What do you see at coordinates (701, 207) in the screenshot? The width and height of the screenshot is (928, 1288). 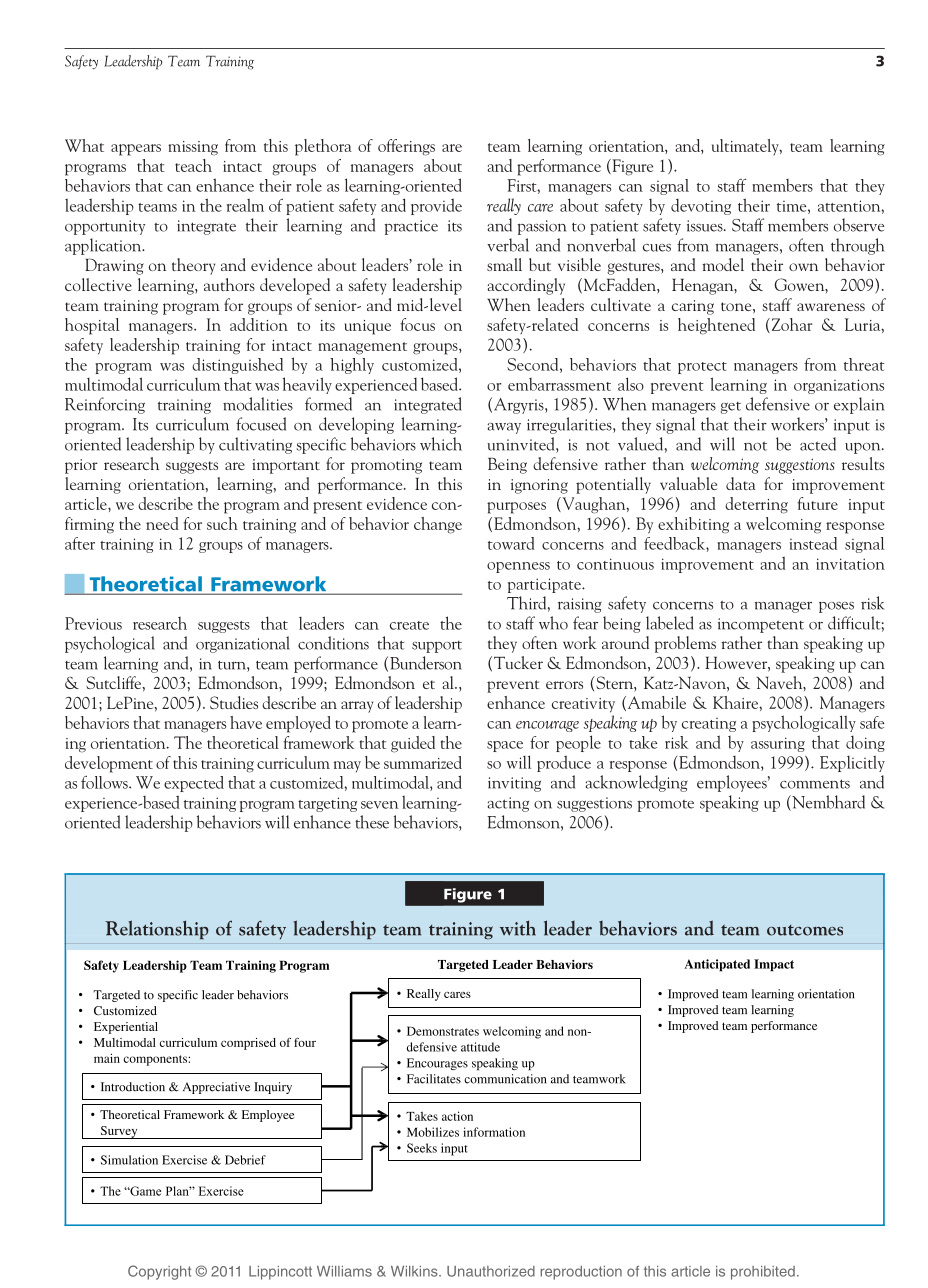 I see `devoting` at bounding box center [701, 207].
